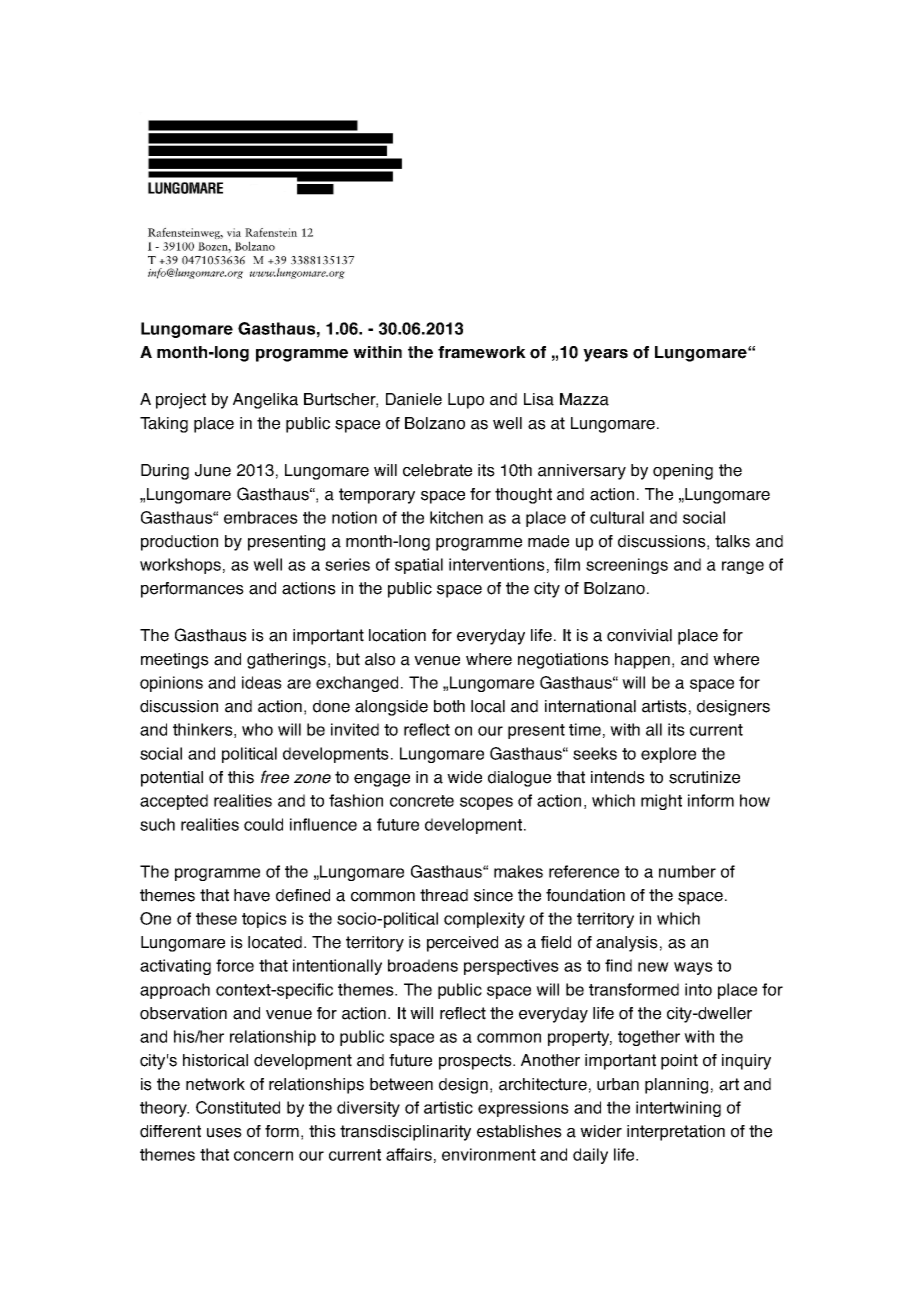  I want to click on ways, so click(693, 968).
